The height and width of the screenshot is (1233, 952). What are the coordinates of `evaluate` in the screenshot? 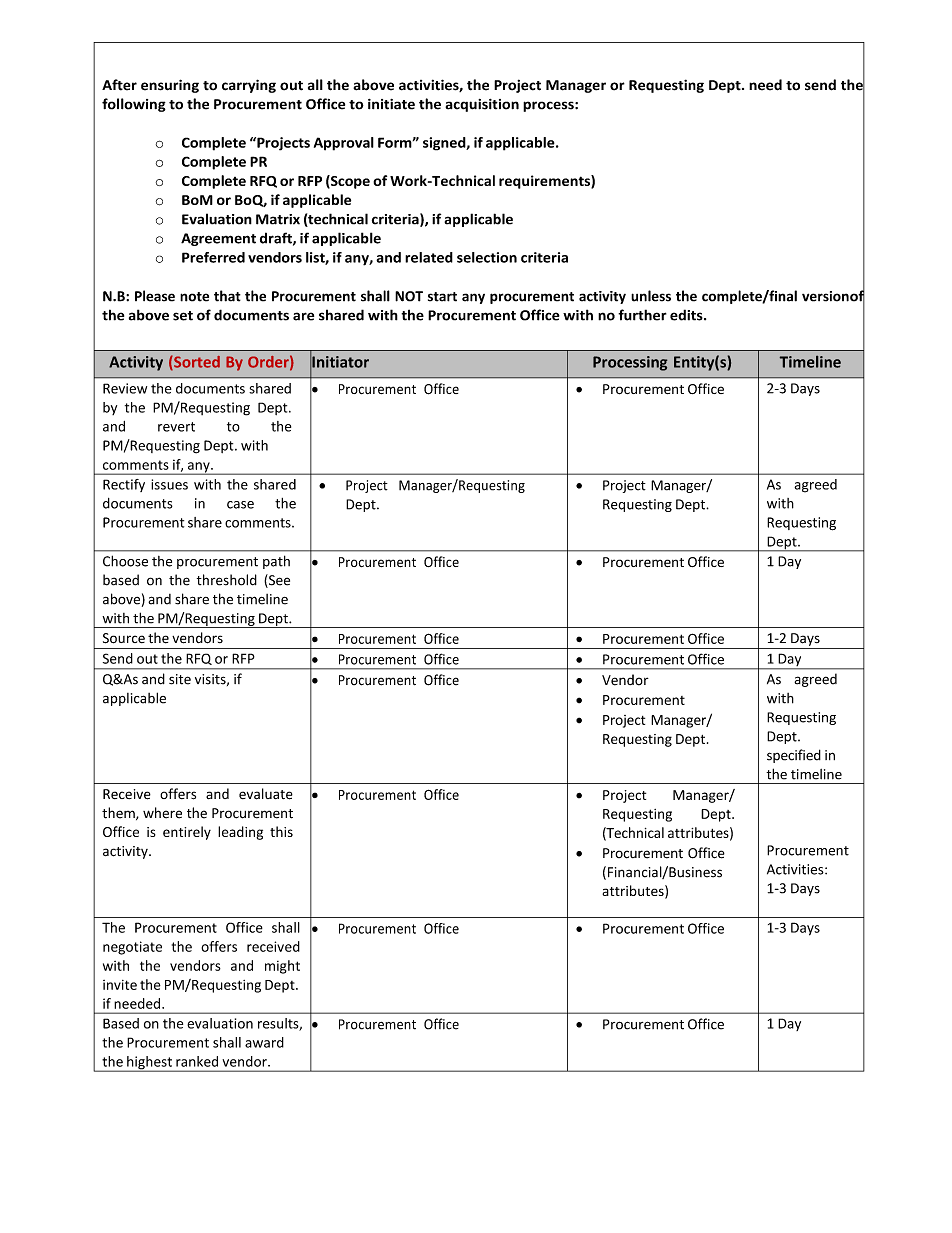 It's located at (266, 794).
